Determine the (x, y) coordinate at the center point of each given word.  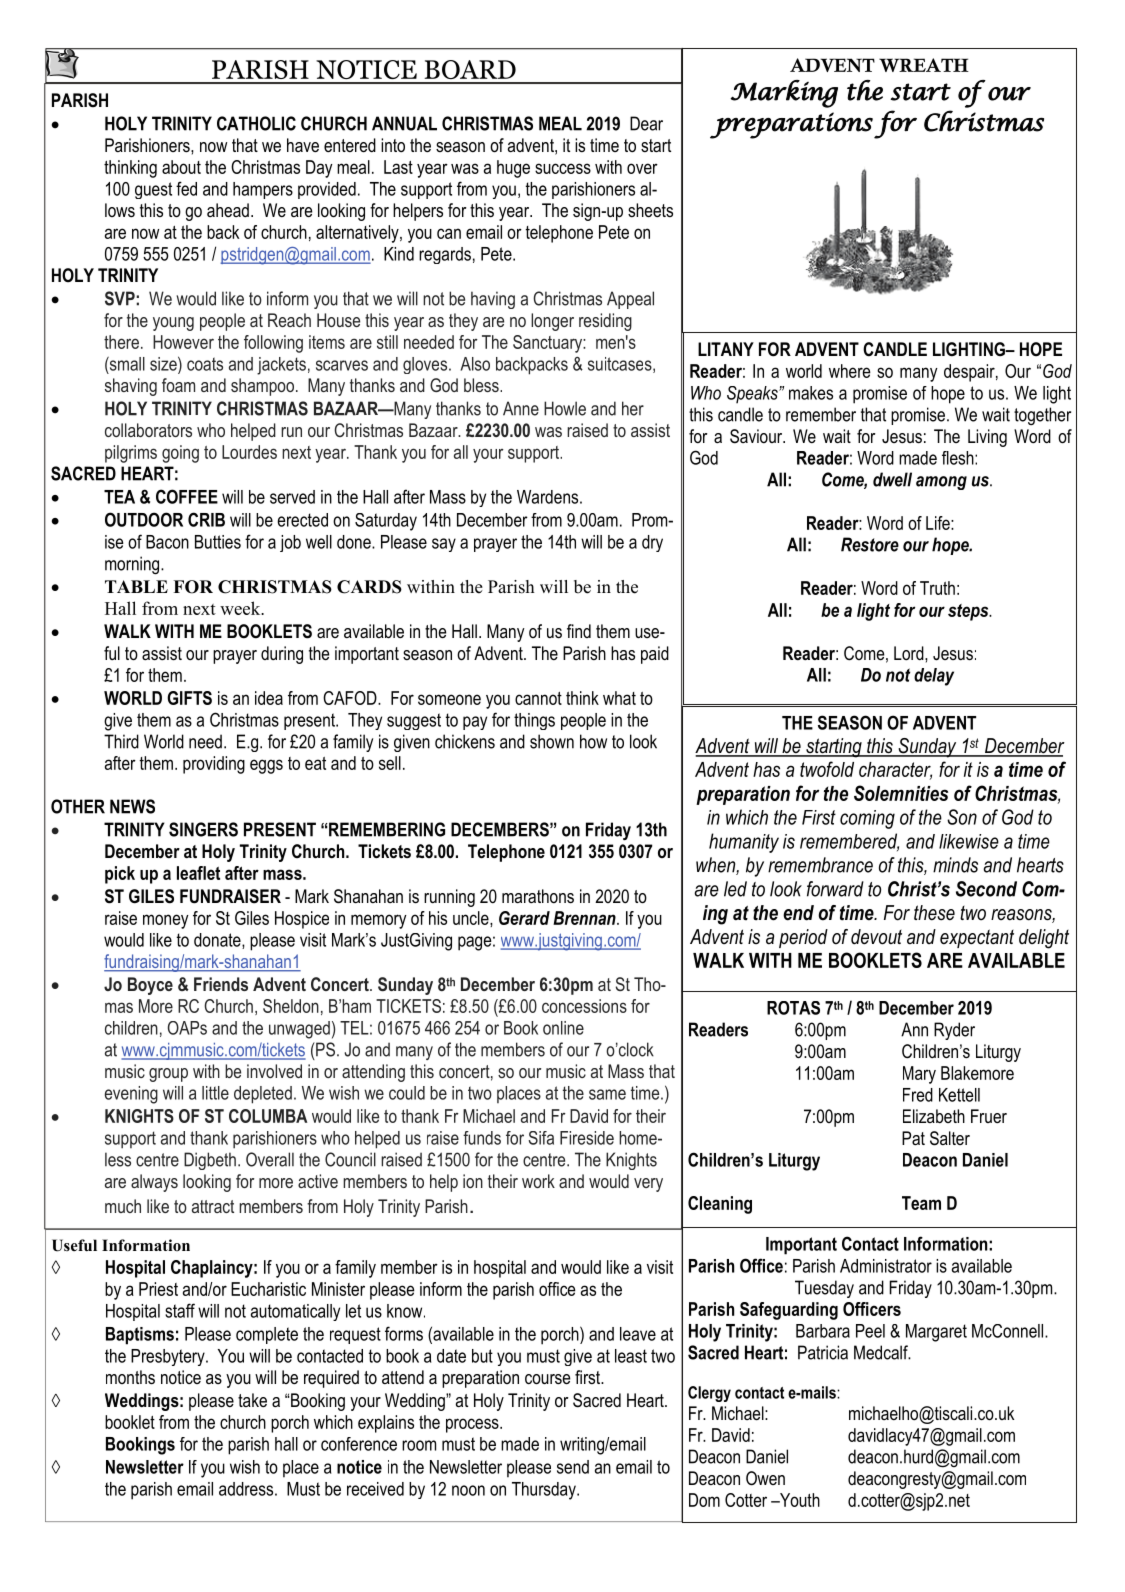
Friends (221, 984)
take (252, 1400)
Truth (937, 588)
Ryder (954, 1031)
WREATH (924, 65)
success (563, 168)
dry (652, 543)
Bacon (167, 542)
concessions (584, 1006)
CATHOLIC (256, 123)
